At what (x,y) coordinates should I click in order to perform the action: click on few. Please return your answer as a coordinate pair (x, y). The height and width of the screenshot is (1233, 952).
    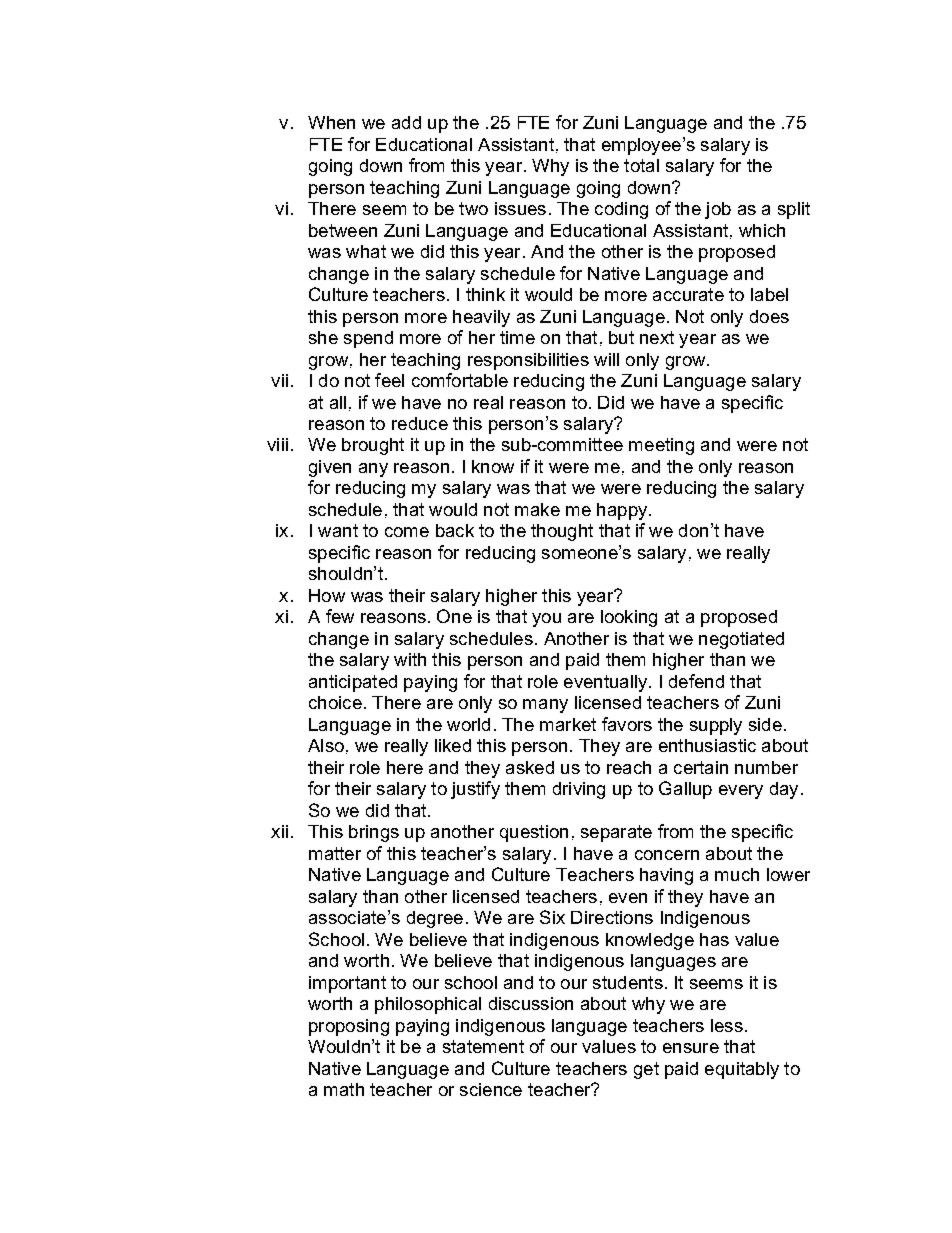
    Looking at the image, I should click on (340, 616).
